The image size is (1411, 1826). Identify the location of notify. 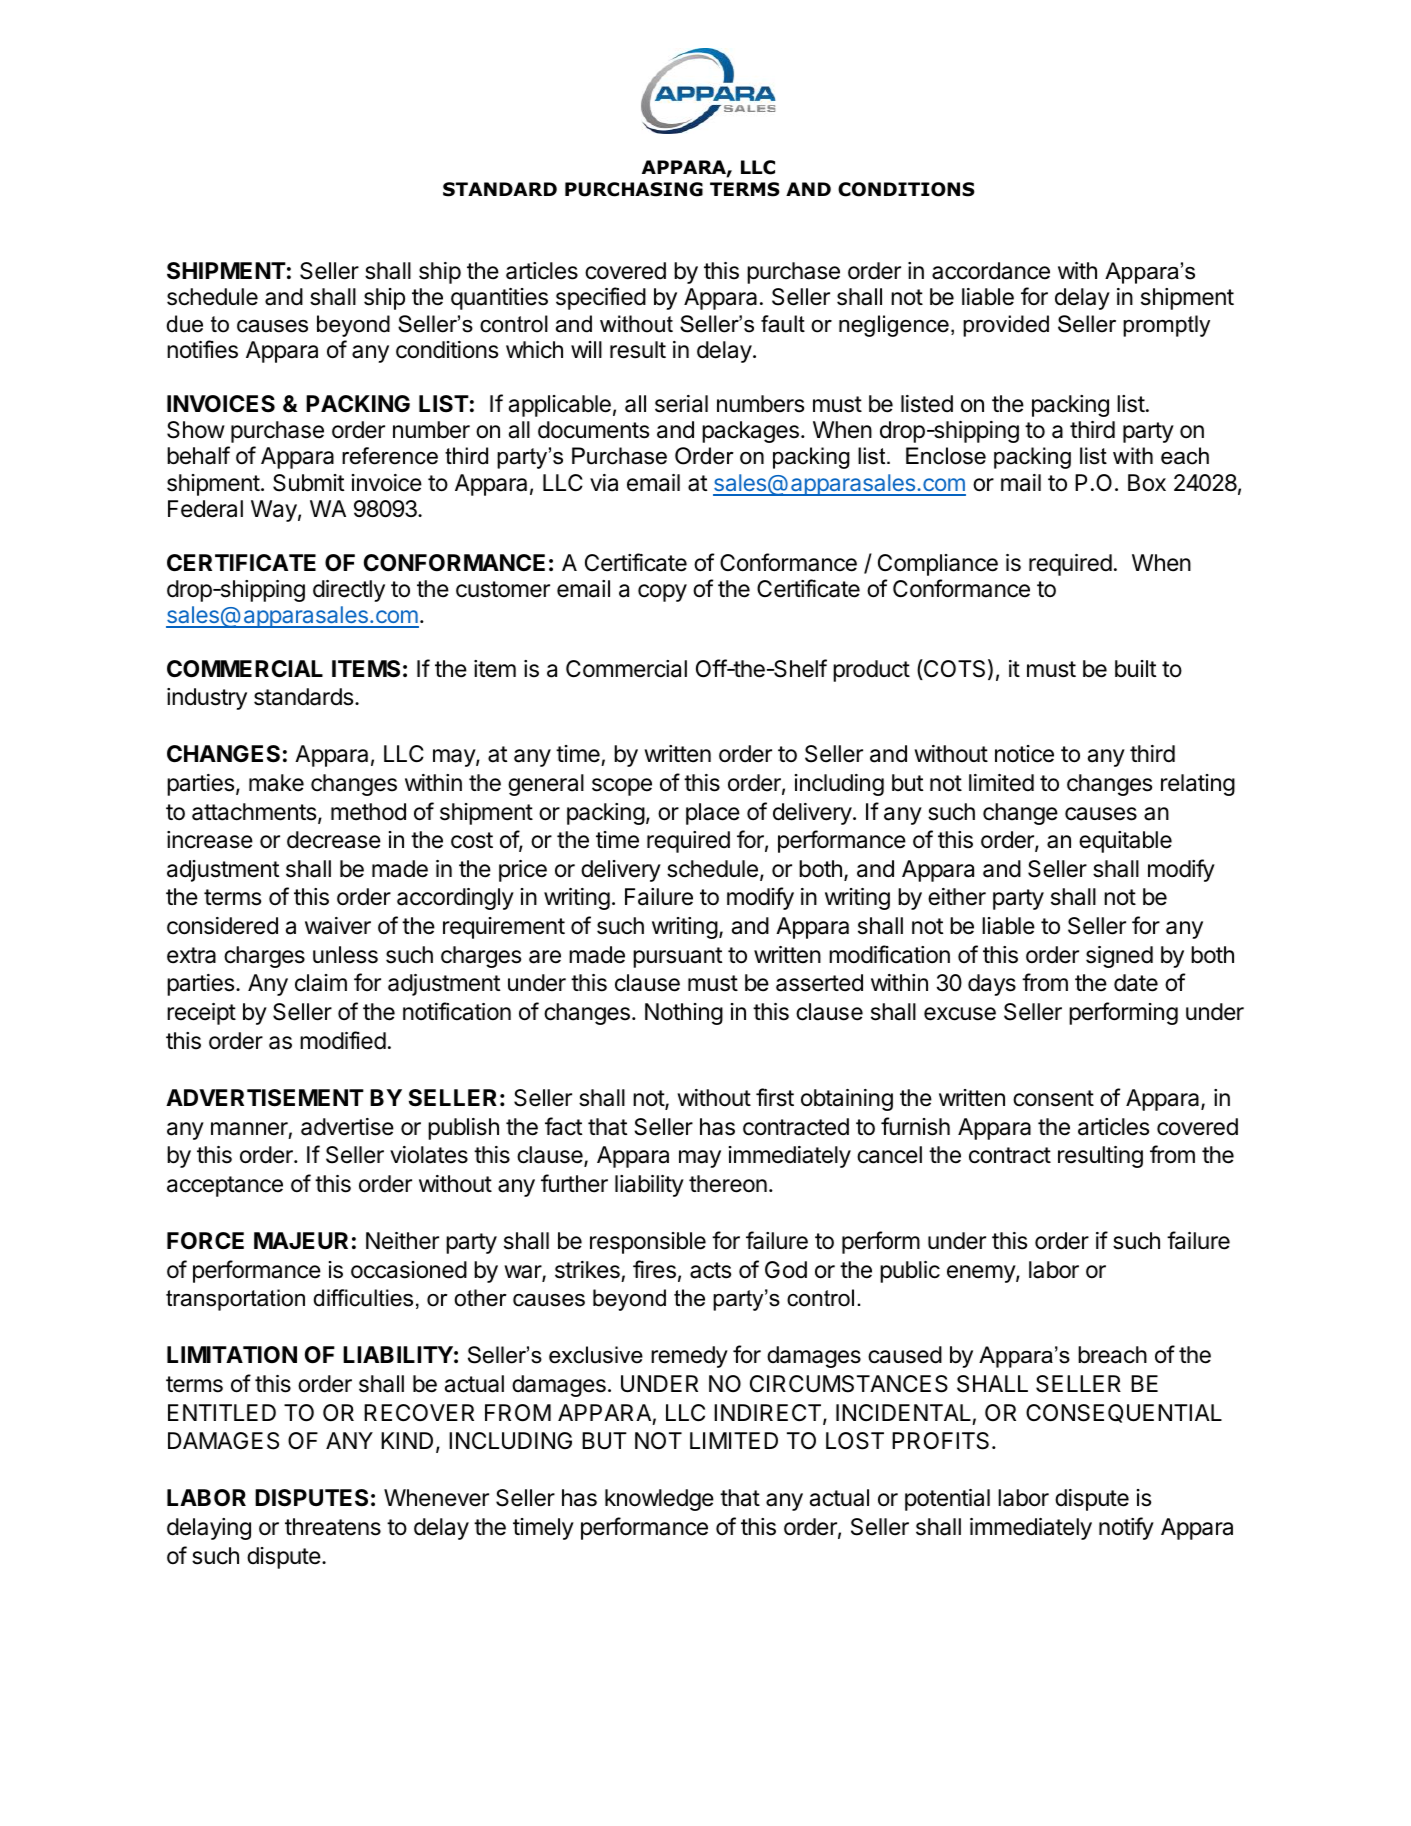
(1126, 1528).
